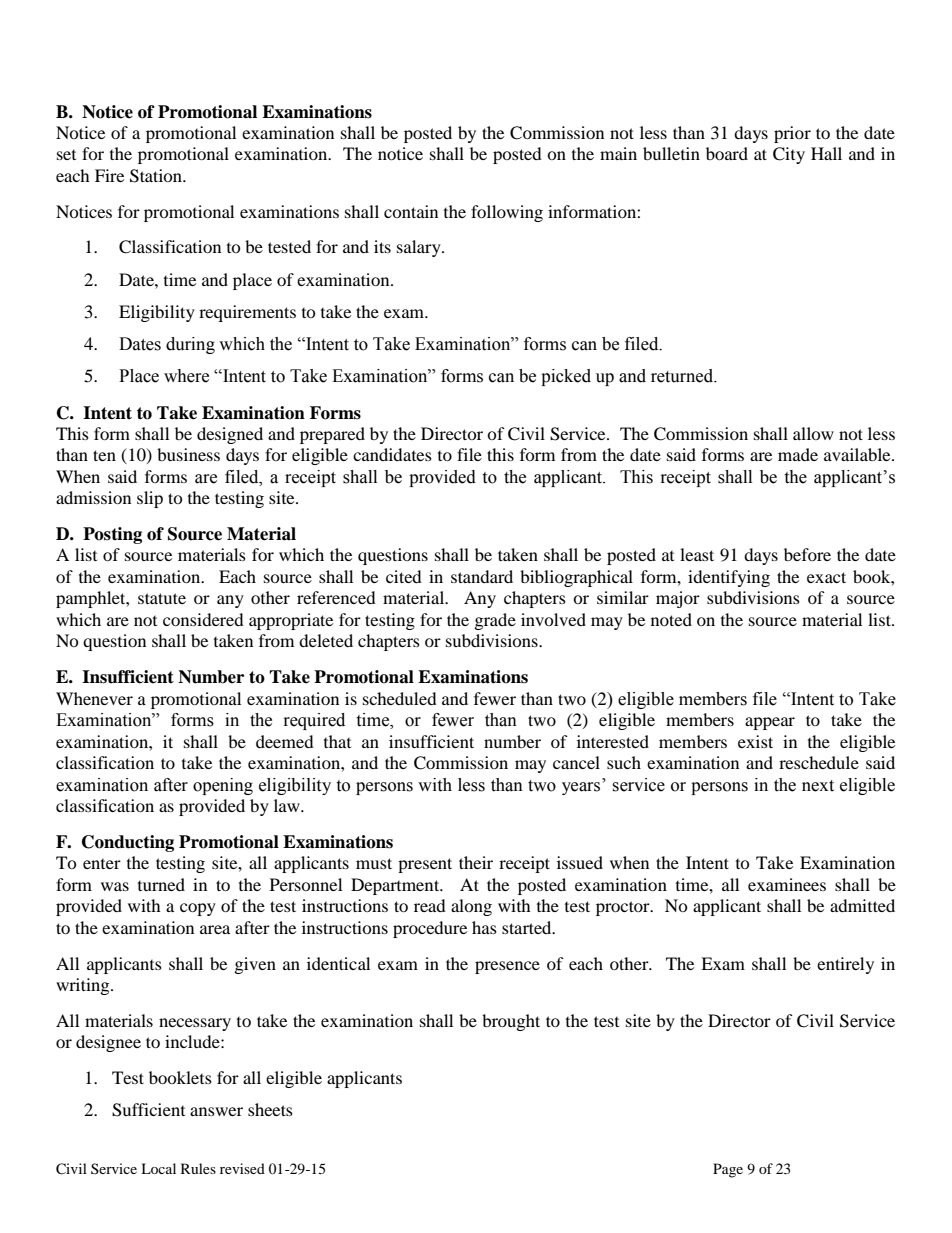 This document has height=1233, width=952. Describe the element at coordinates (158, 1168) in the document. I see `Local` at that location.
